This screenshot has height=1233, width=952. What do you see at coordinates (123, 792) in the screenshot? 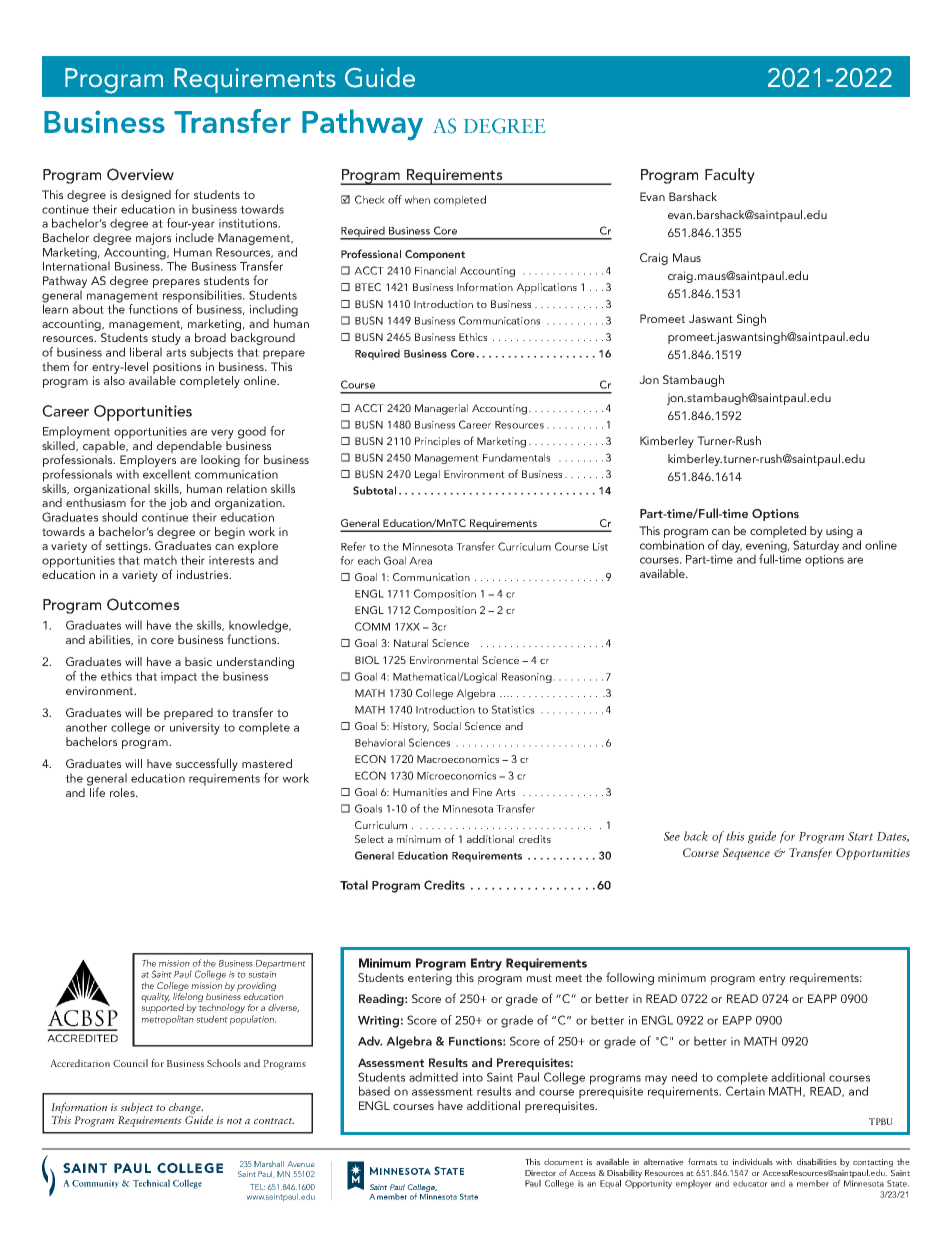
I see `roles` at bounding box center [123, 792].
